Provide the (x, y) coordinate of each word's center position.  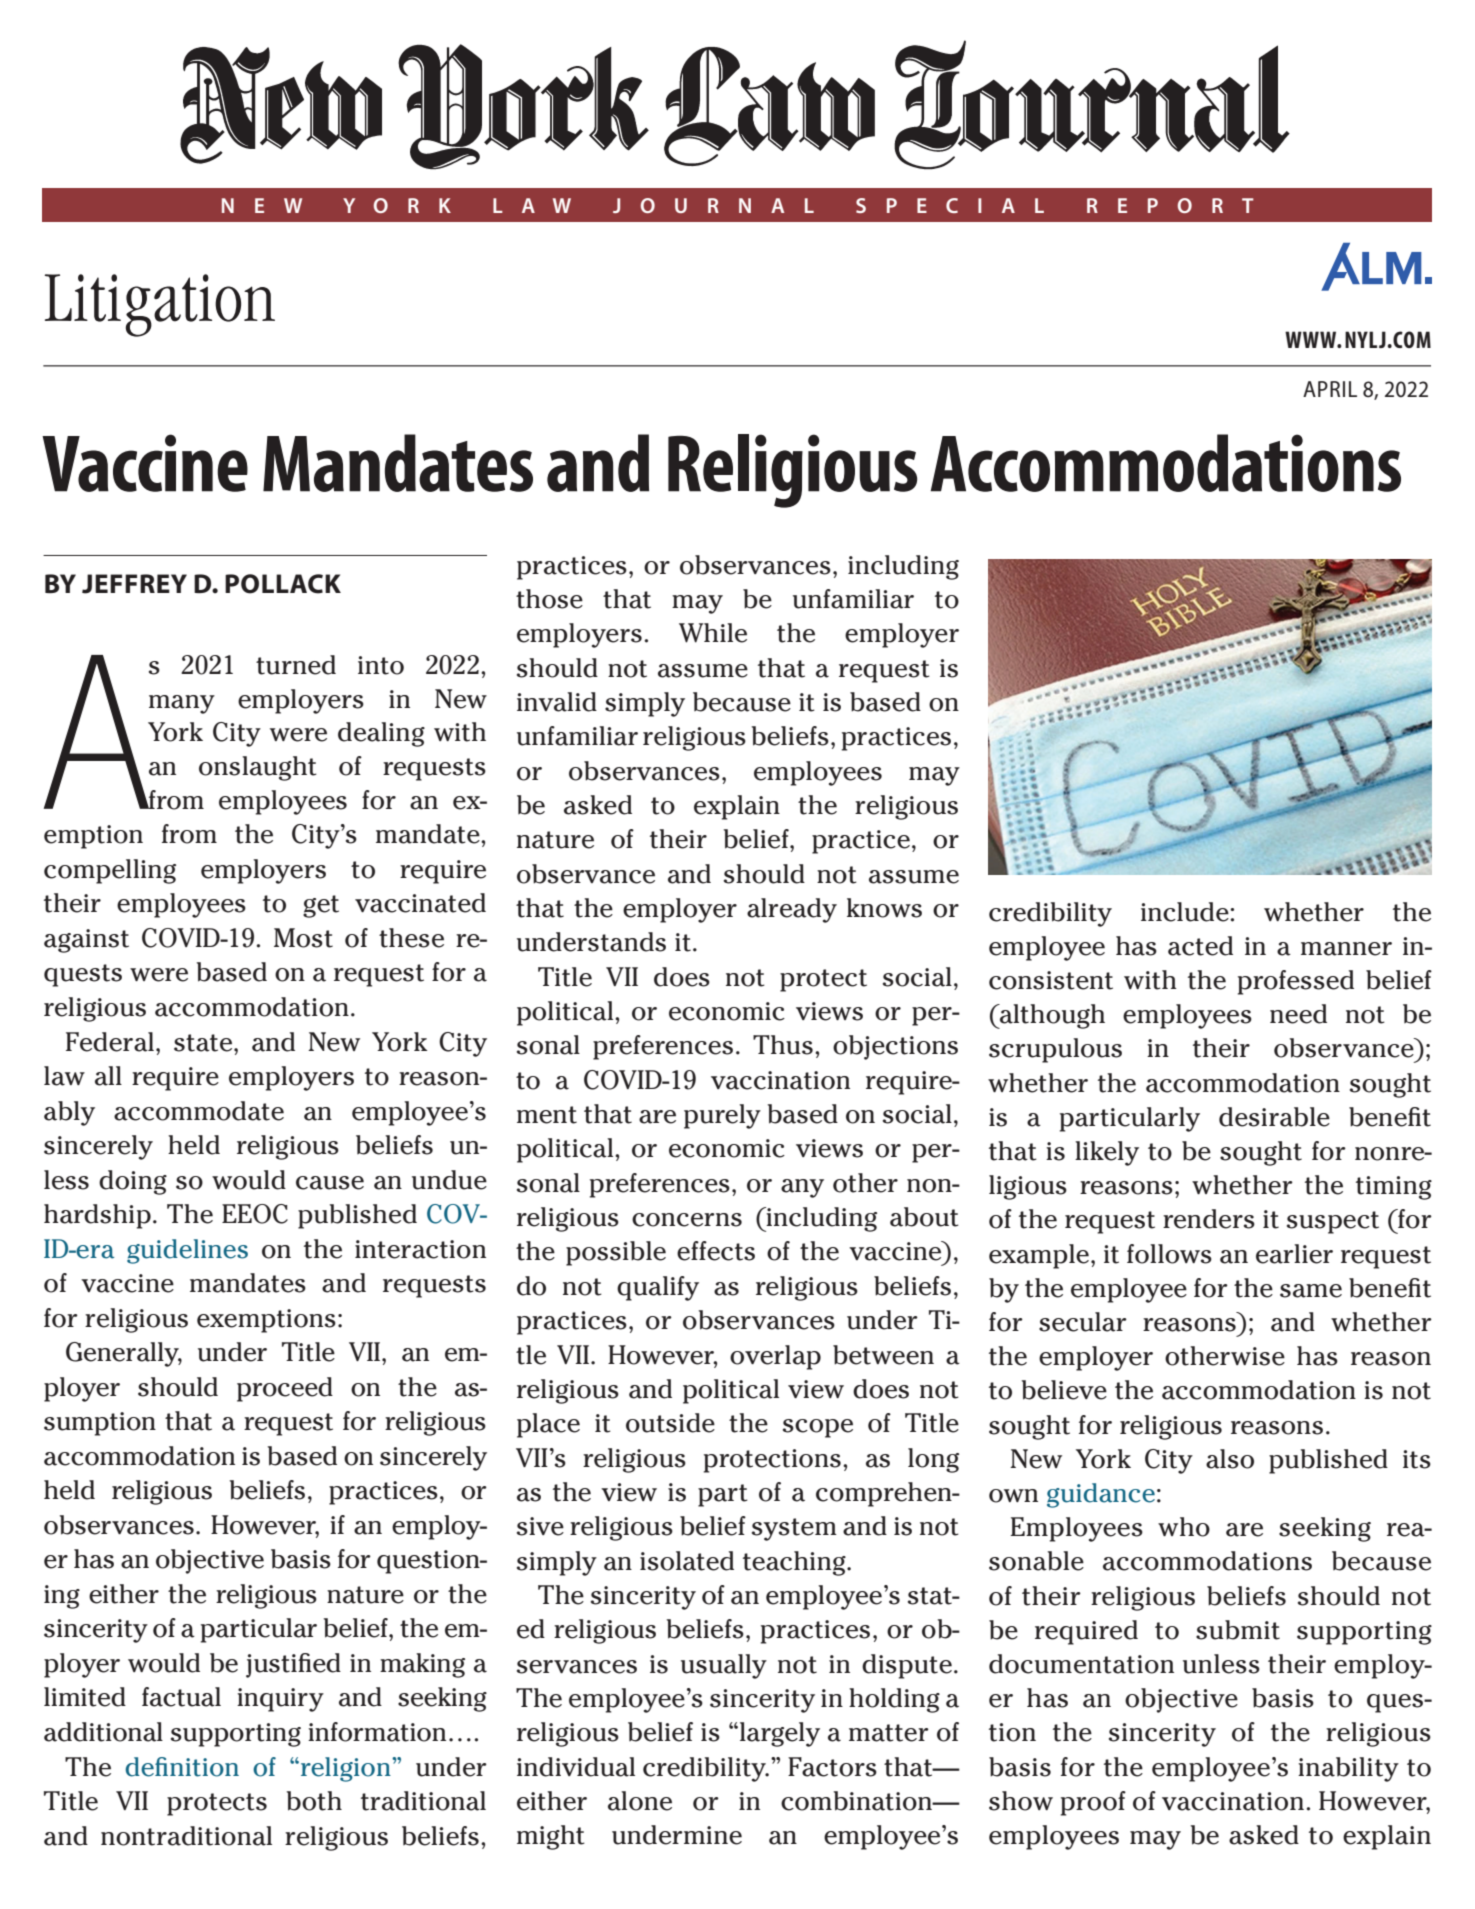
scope (818, 1428)
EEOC (255, 1214)
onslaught (258, 768)
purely (722, 1116)
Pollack (283, 584)
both (314, 1801)
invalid (557, 702)
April (1330, 389)
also (1230, 1459)
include (1186, 912)
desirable (1274, 1117)
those (549, 599)
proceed (285, 1389)
